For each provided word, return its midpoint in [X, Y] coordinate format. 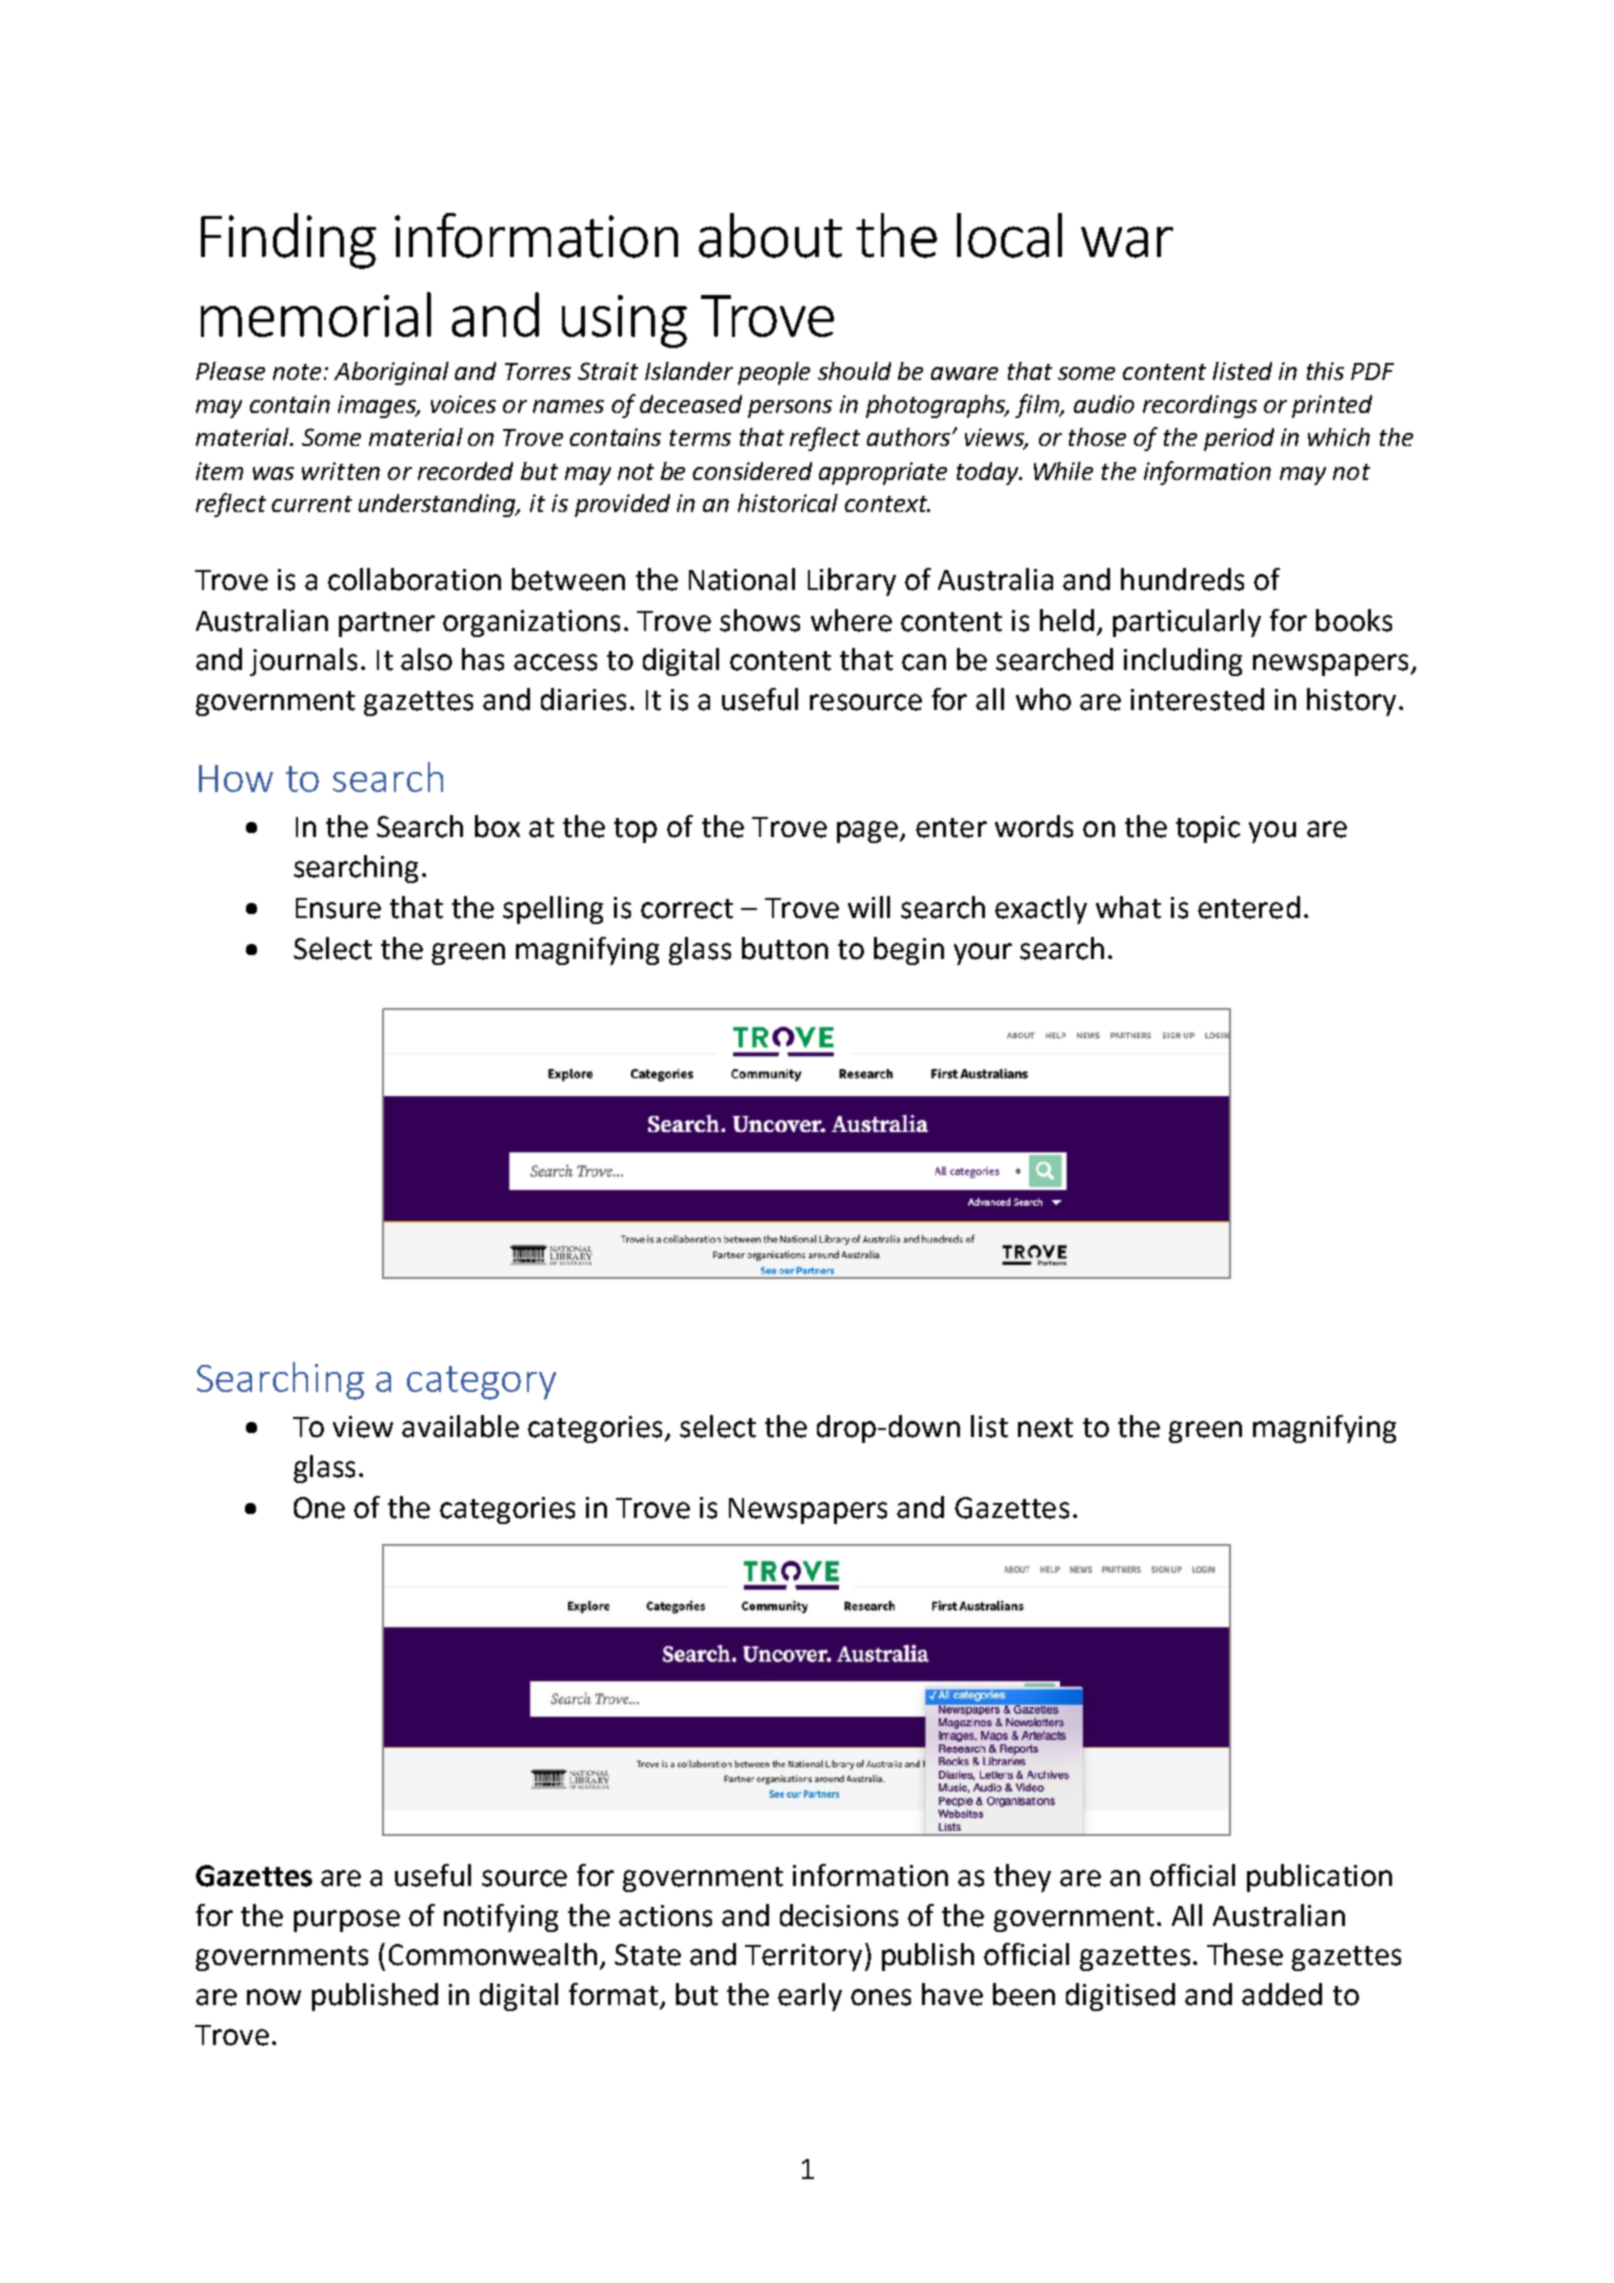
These [1245, 1954]
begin [909, 951]
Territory [803, 1957]
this [1325, 371]
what [1128, 907]
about [770, 235]
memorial [316, 314]
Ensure [338, 908]
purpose [347, 1921]
